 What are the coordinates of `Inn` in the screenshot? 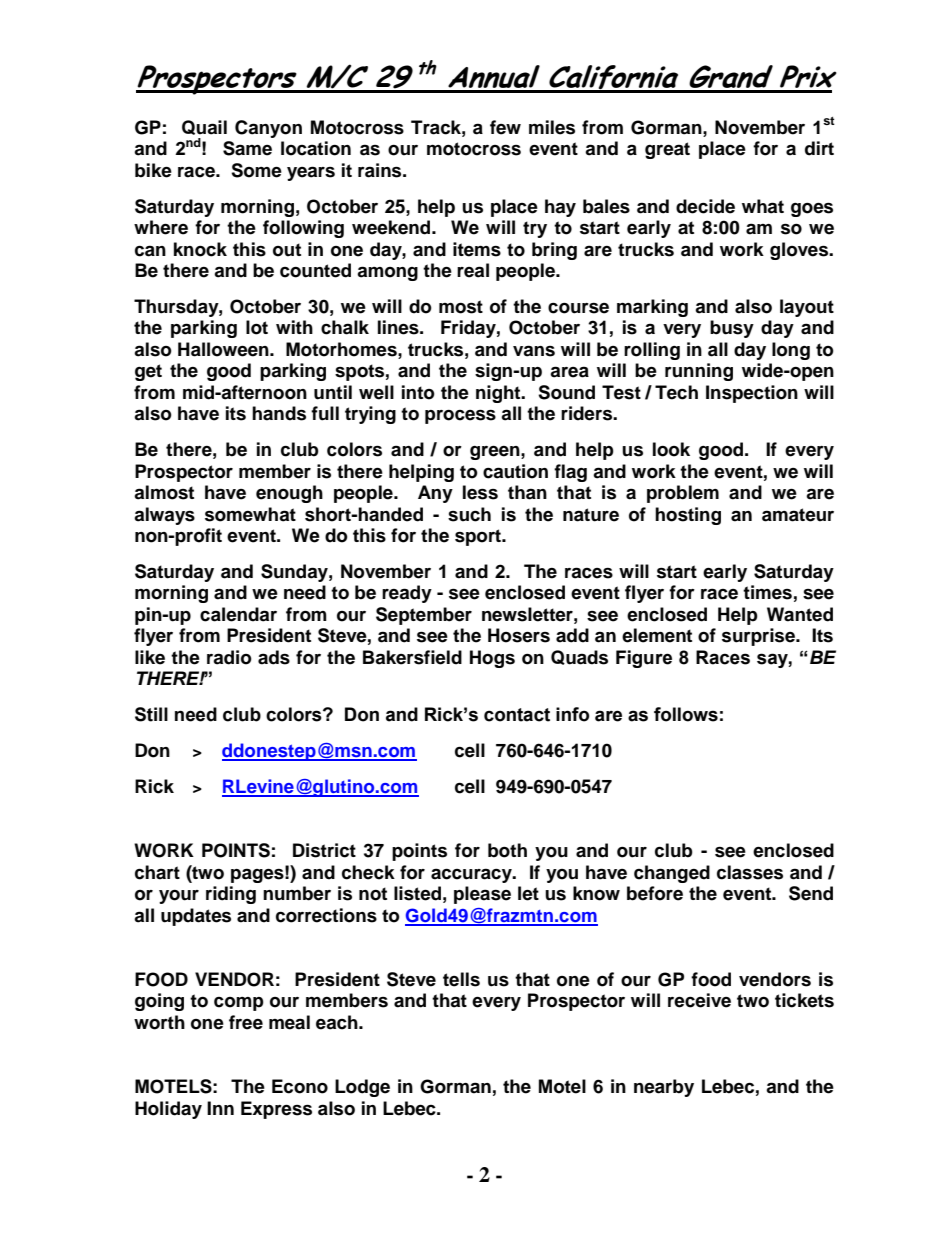 It's located at (220, 1108).
